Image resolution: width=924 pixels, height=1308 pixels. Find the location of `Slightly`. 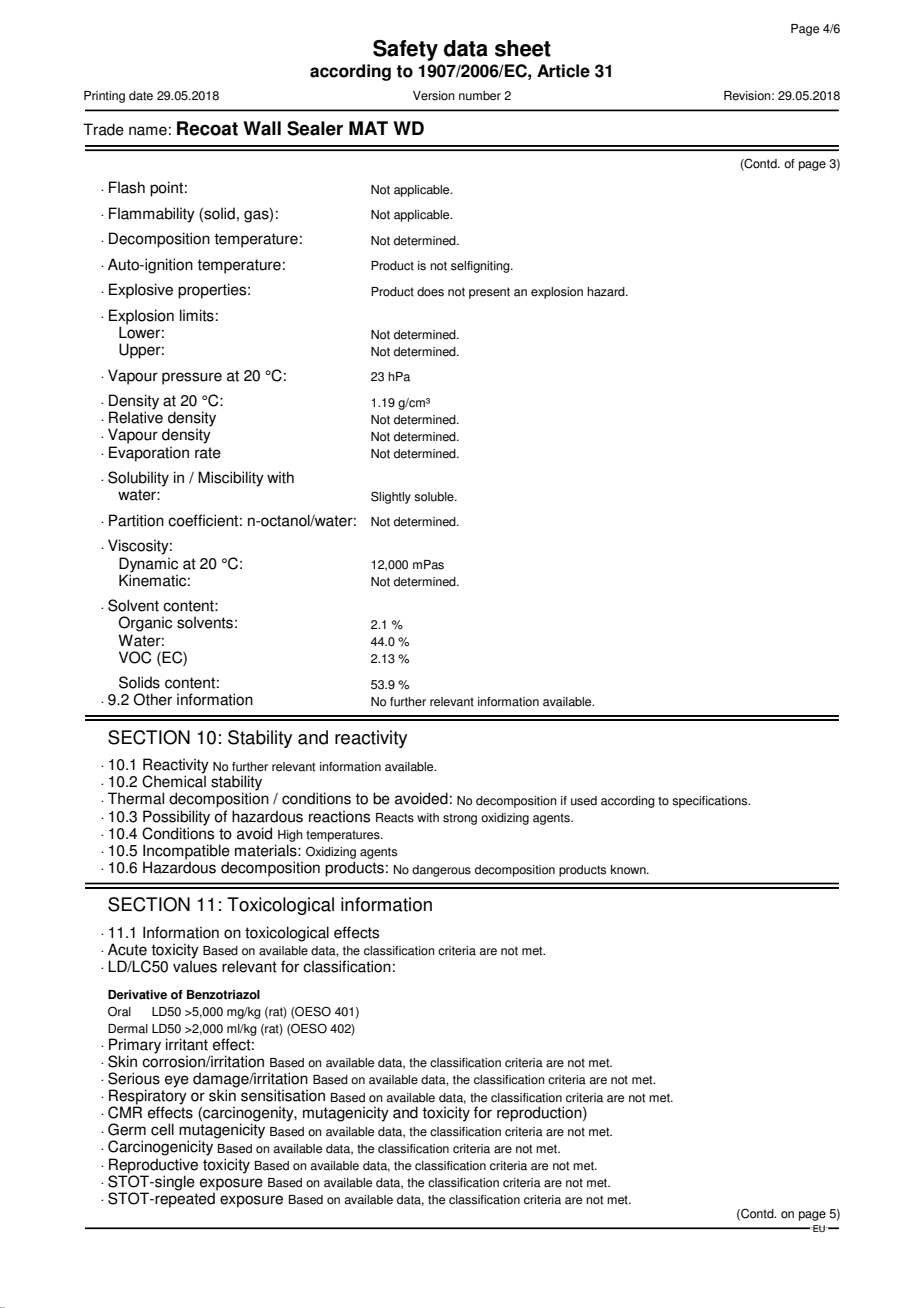

Slightly is located at coordinates (391, 497).
